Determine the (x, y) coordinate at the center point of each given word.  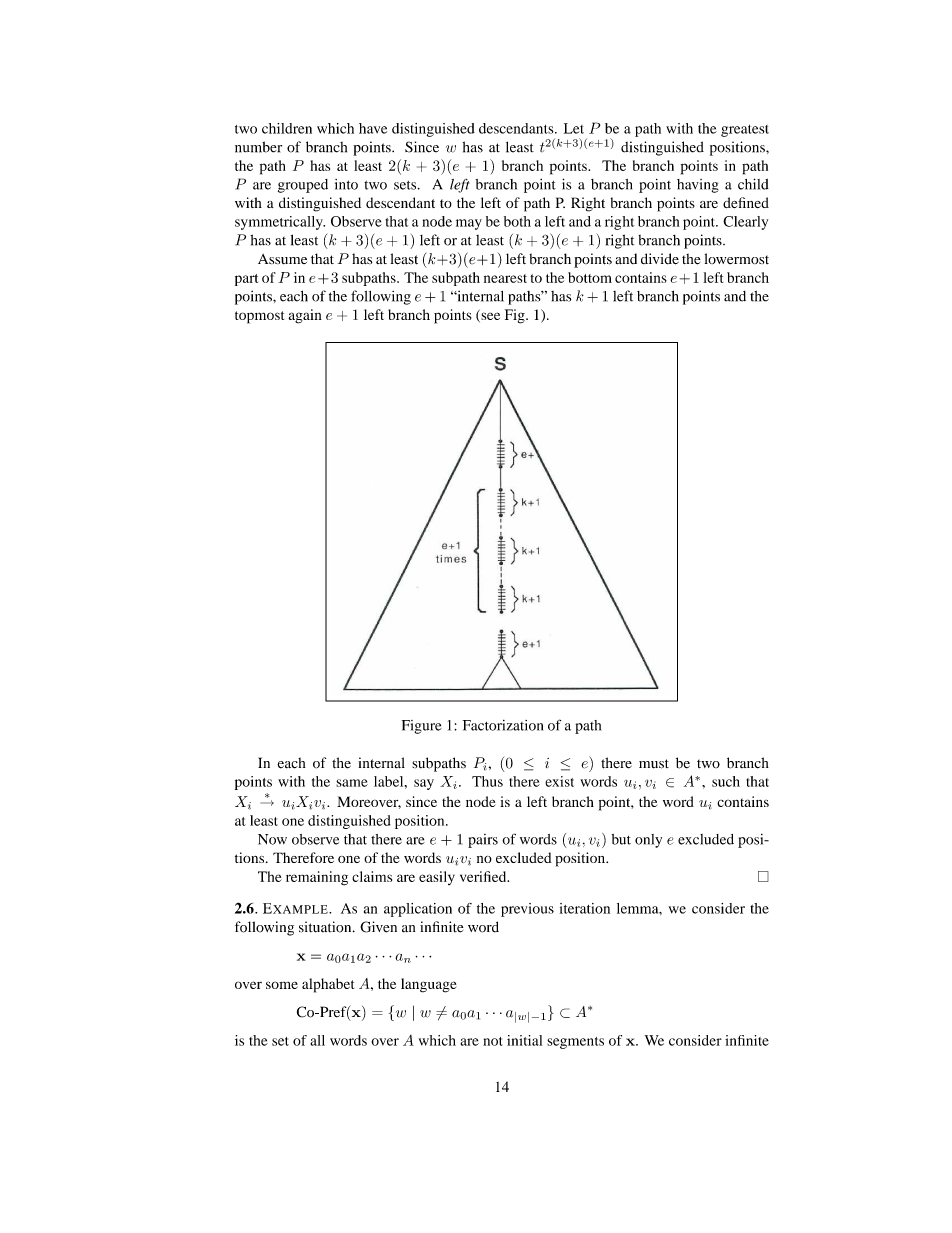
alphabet (328, 985)
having (698, 186)
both (517, 221)
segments (575, 1043)
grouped (303, 186)
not (492, 1041)
